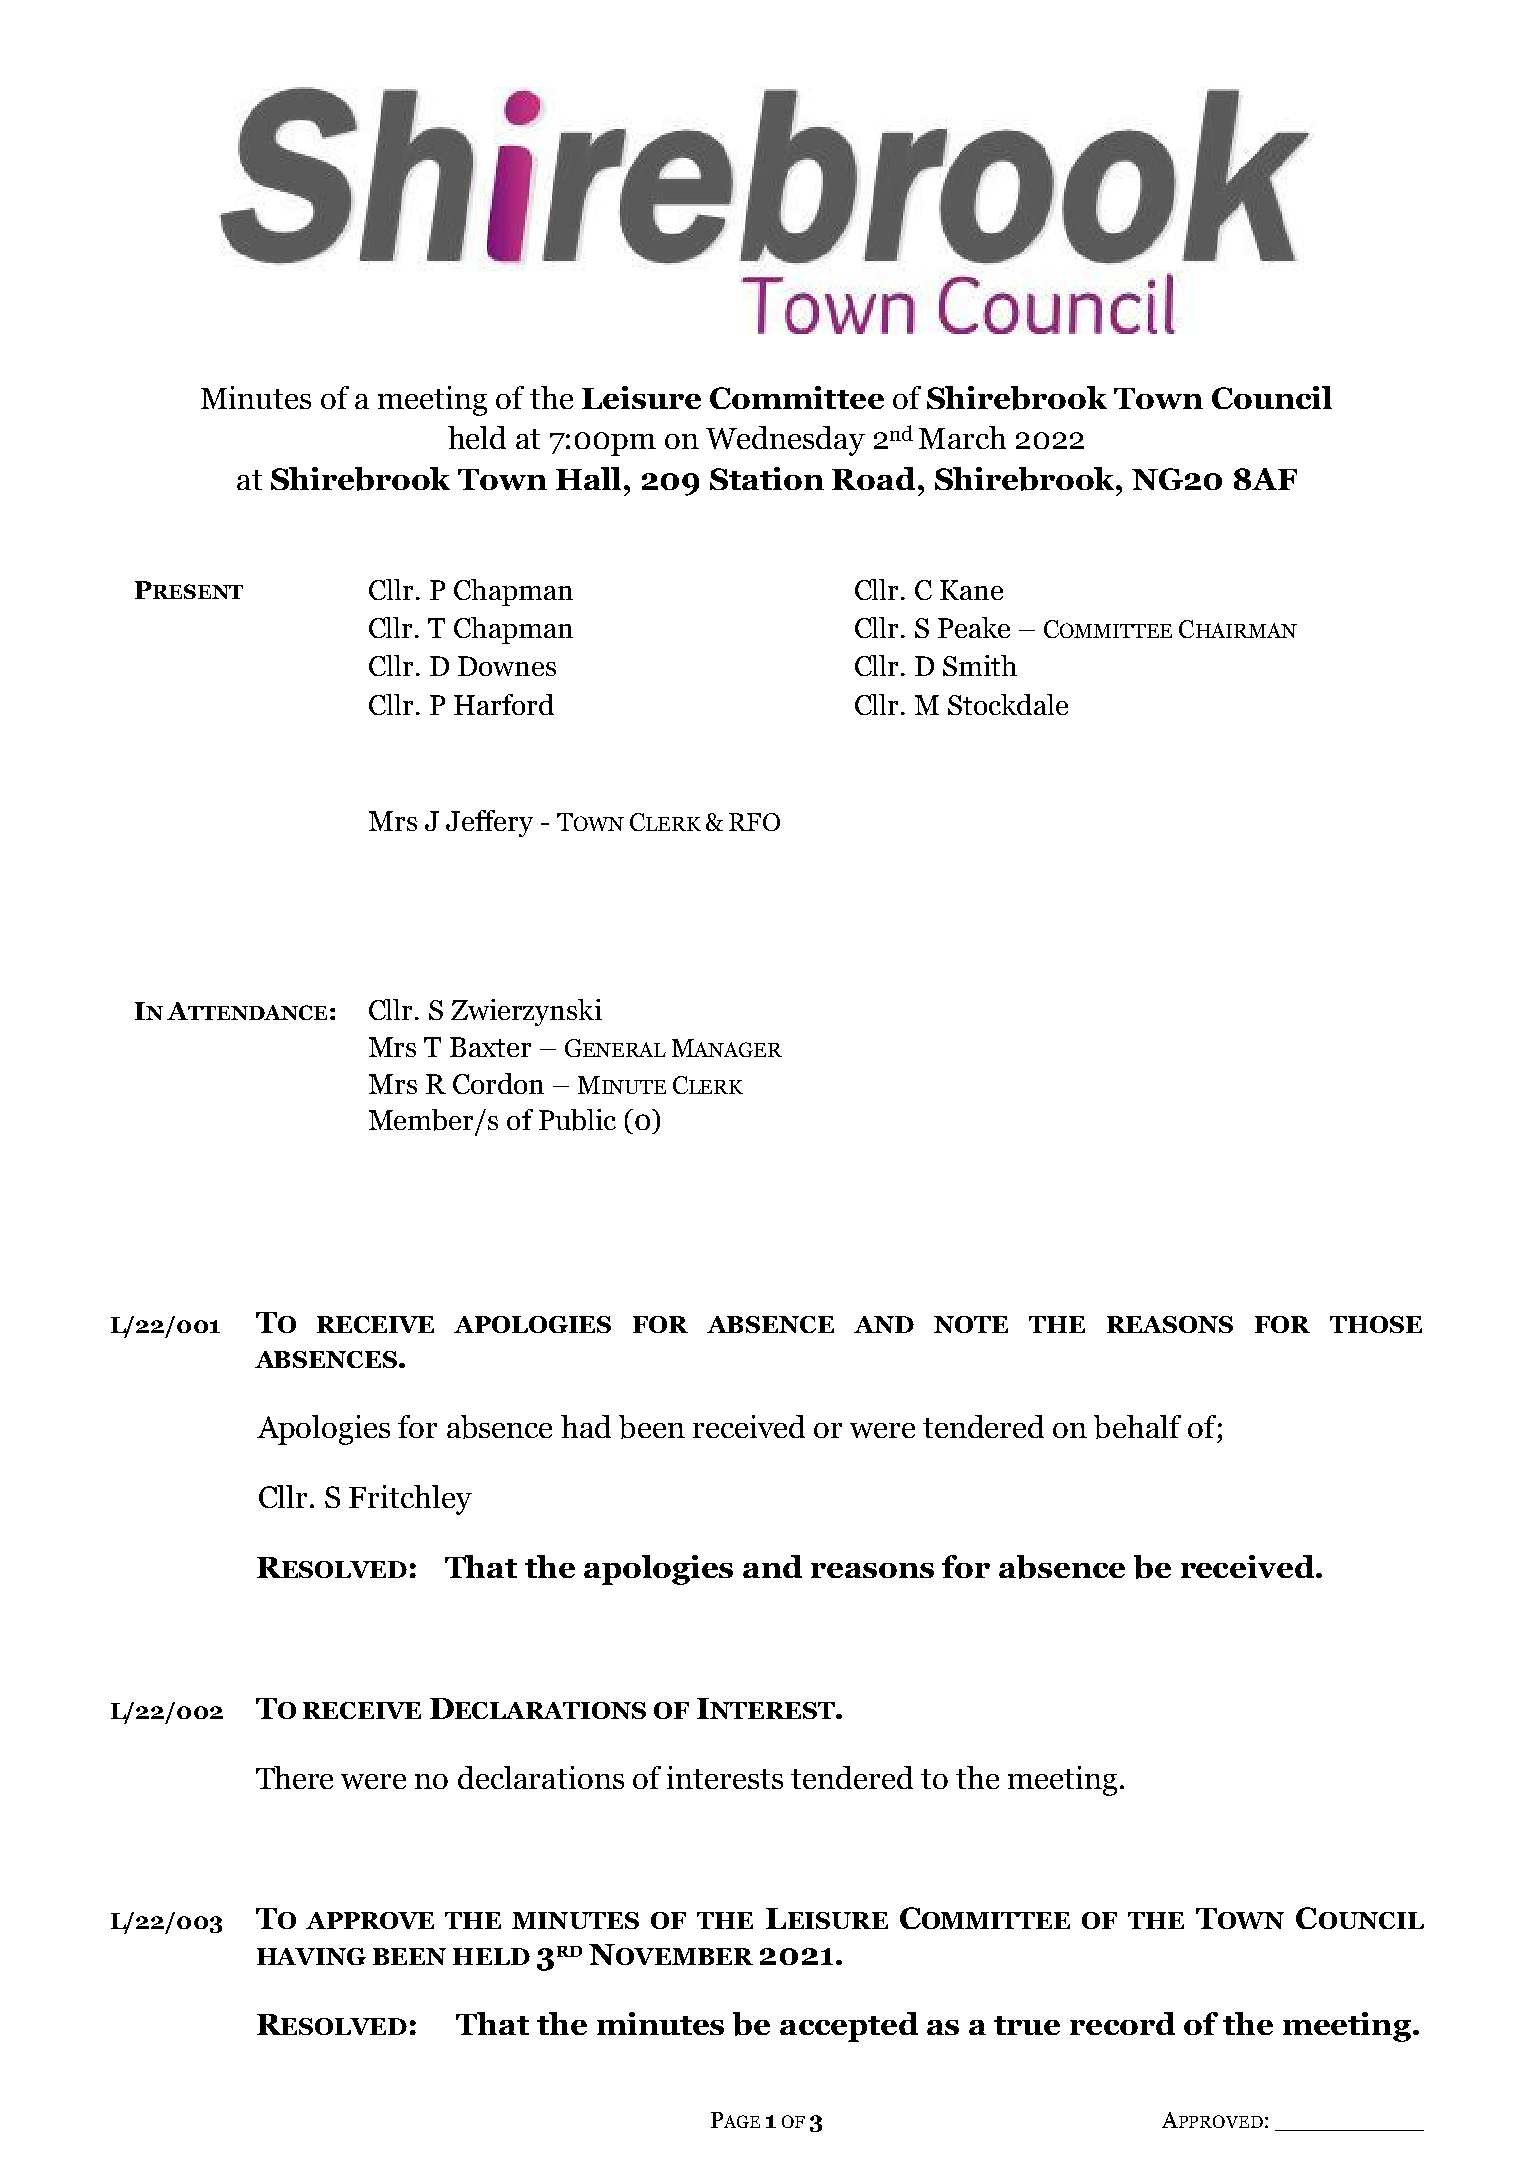  Describe the element at coordinates (962, 437) in the image. I see `March` at that location.
